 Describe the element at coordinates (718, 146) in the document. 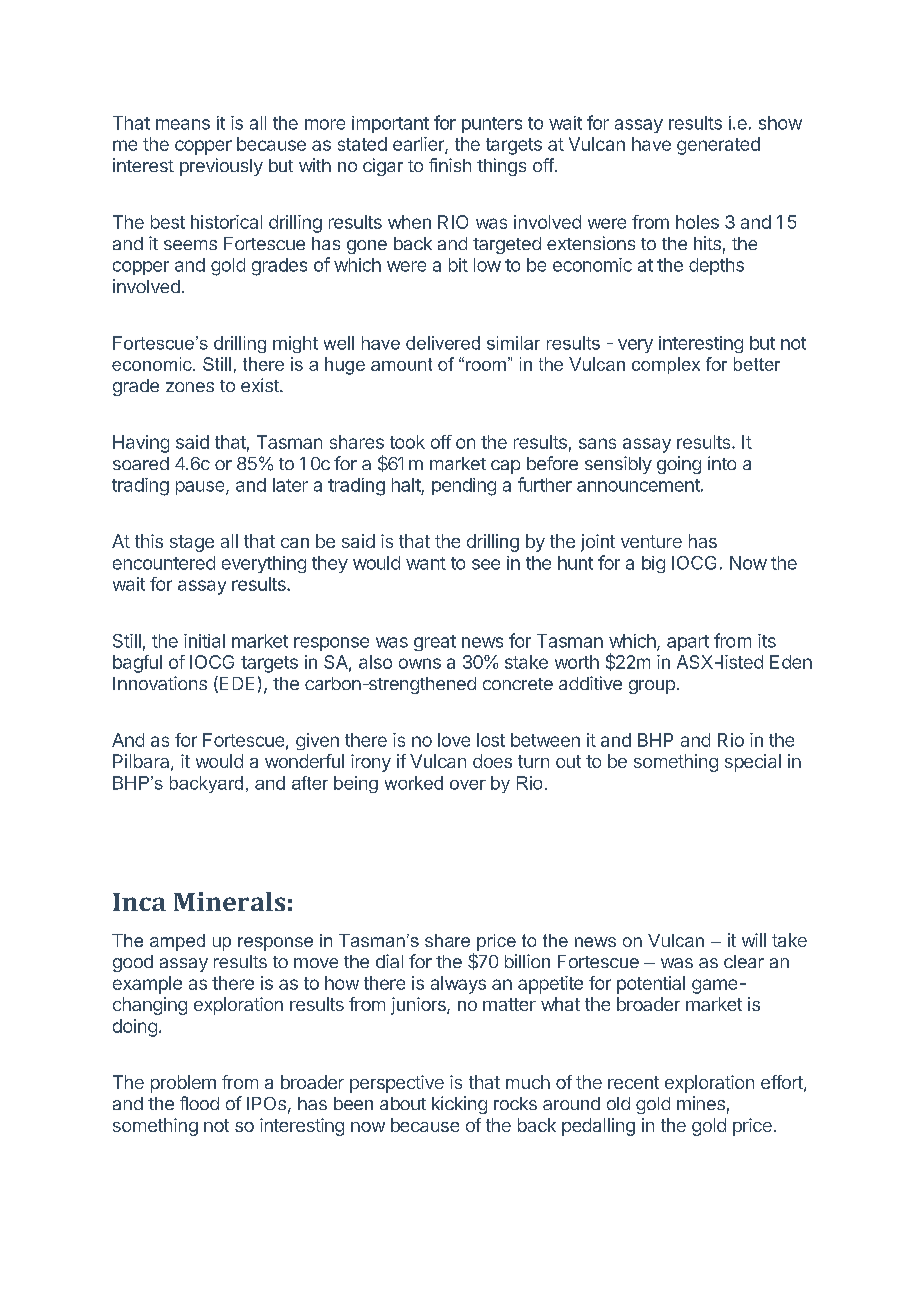

I see `generated` at that location.
